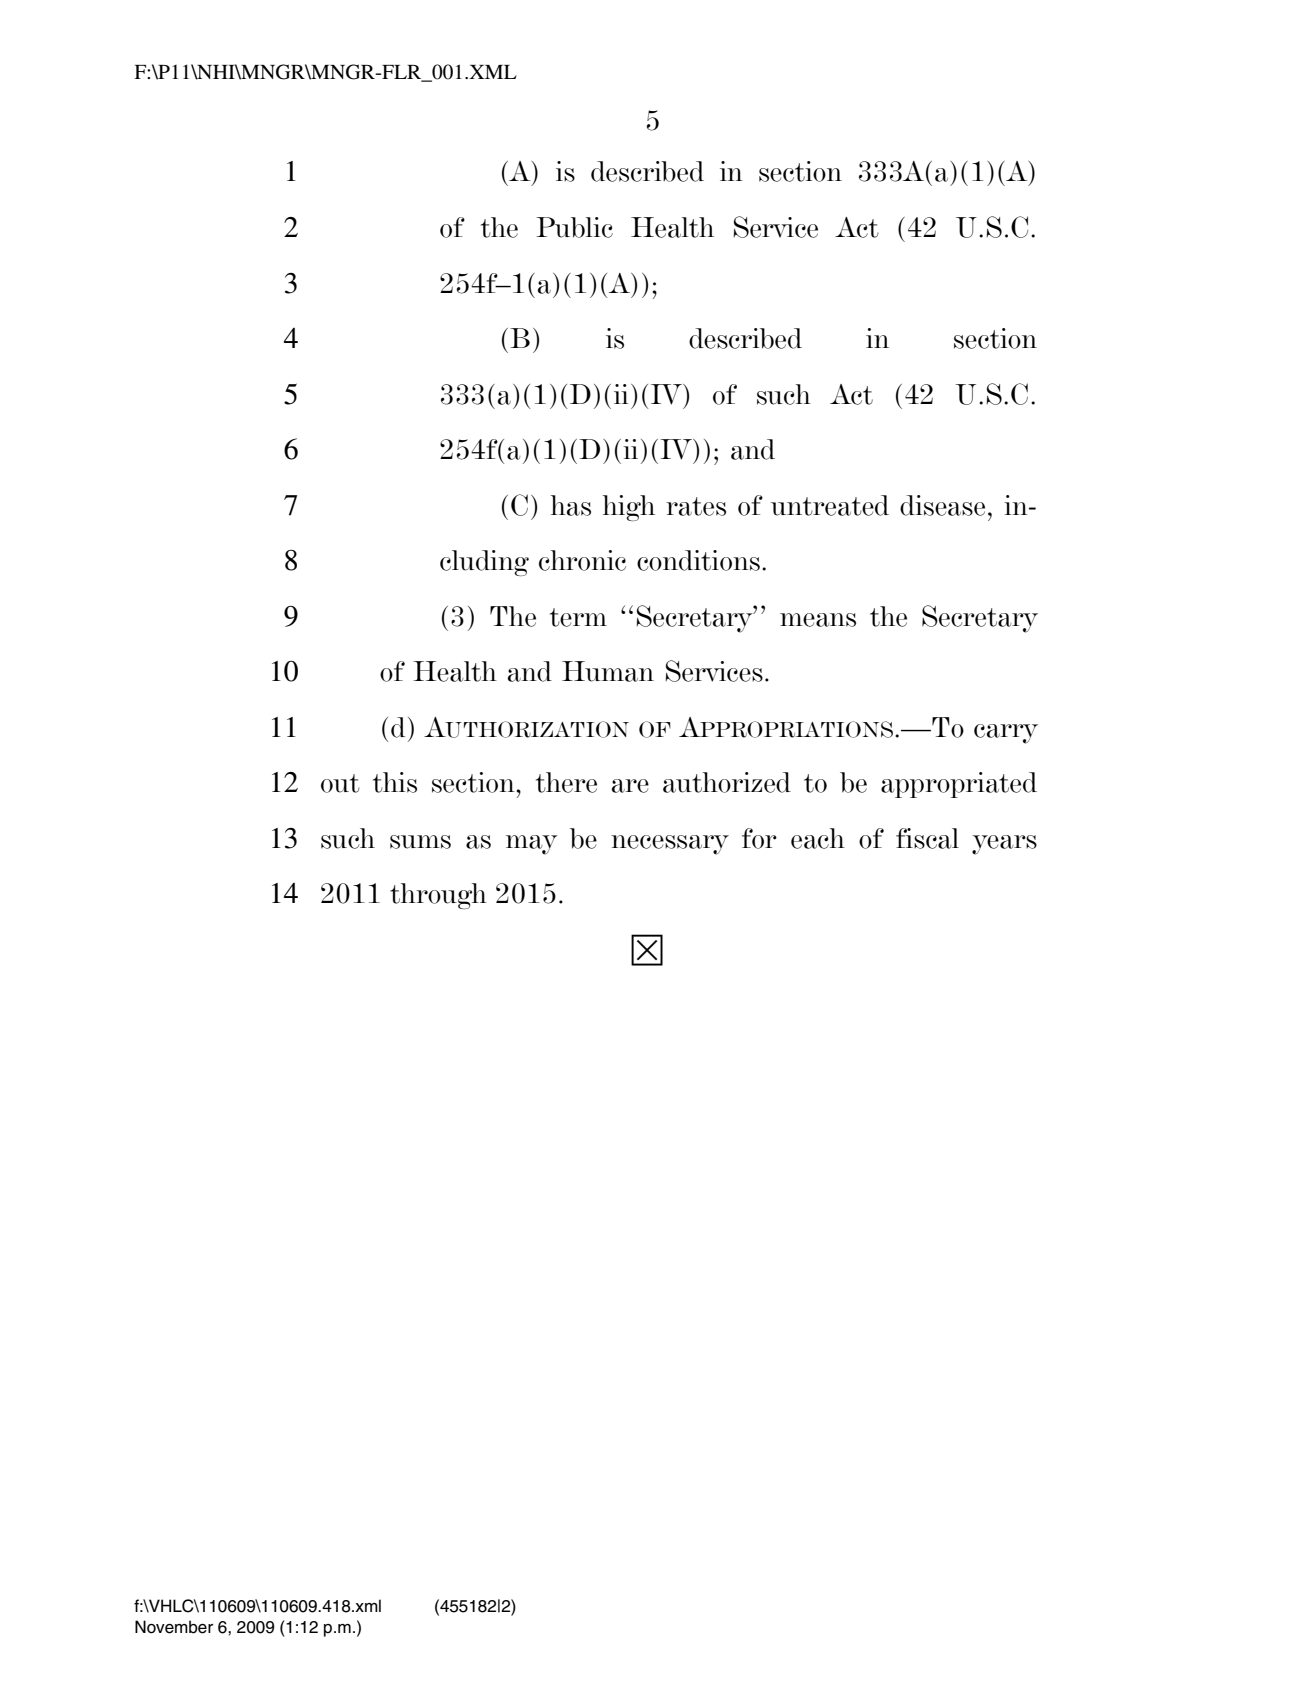  Describe the element at coordinates (438, 896) in the screenshot. I see `through` at that location.
